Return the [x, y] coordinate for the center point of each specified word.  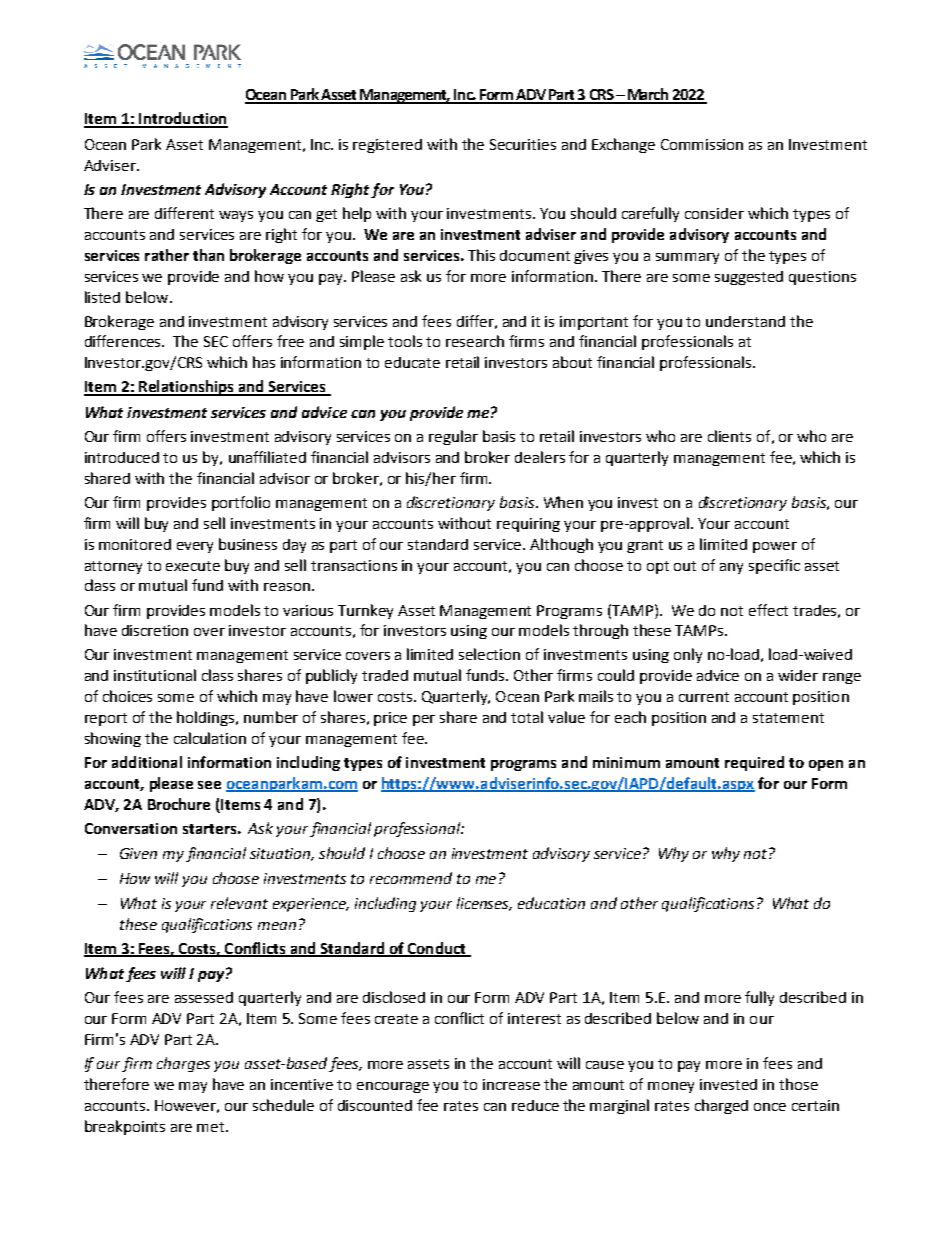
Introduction [182, 119]
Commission [702, 144]
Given [138, 853]
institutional [155, 675]
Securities [523, 144]
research [475, 341]
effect [768, 610]
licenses [484, 904]
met [212, 1127]
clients [729, 436]
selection [489, 654]
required [754, 763]
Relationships [186, 388]
